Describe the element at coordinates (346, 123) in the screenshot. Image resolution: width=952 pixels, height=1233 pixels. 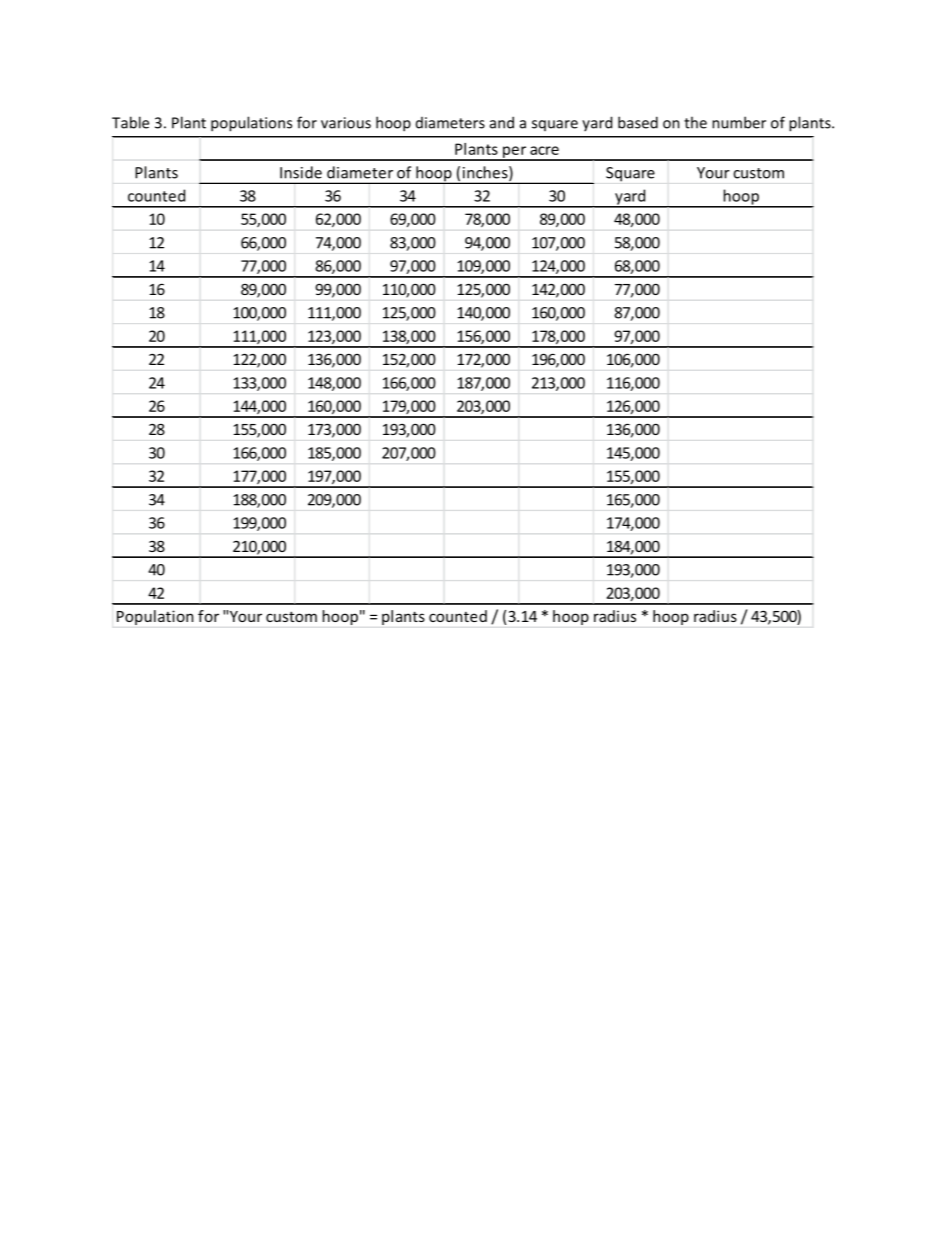
I see `various` at that location.
